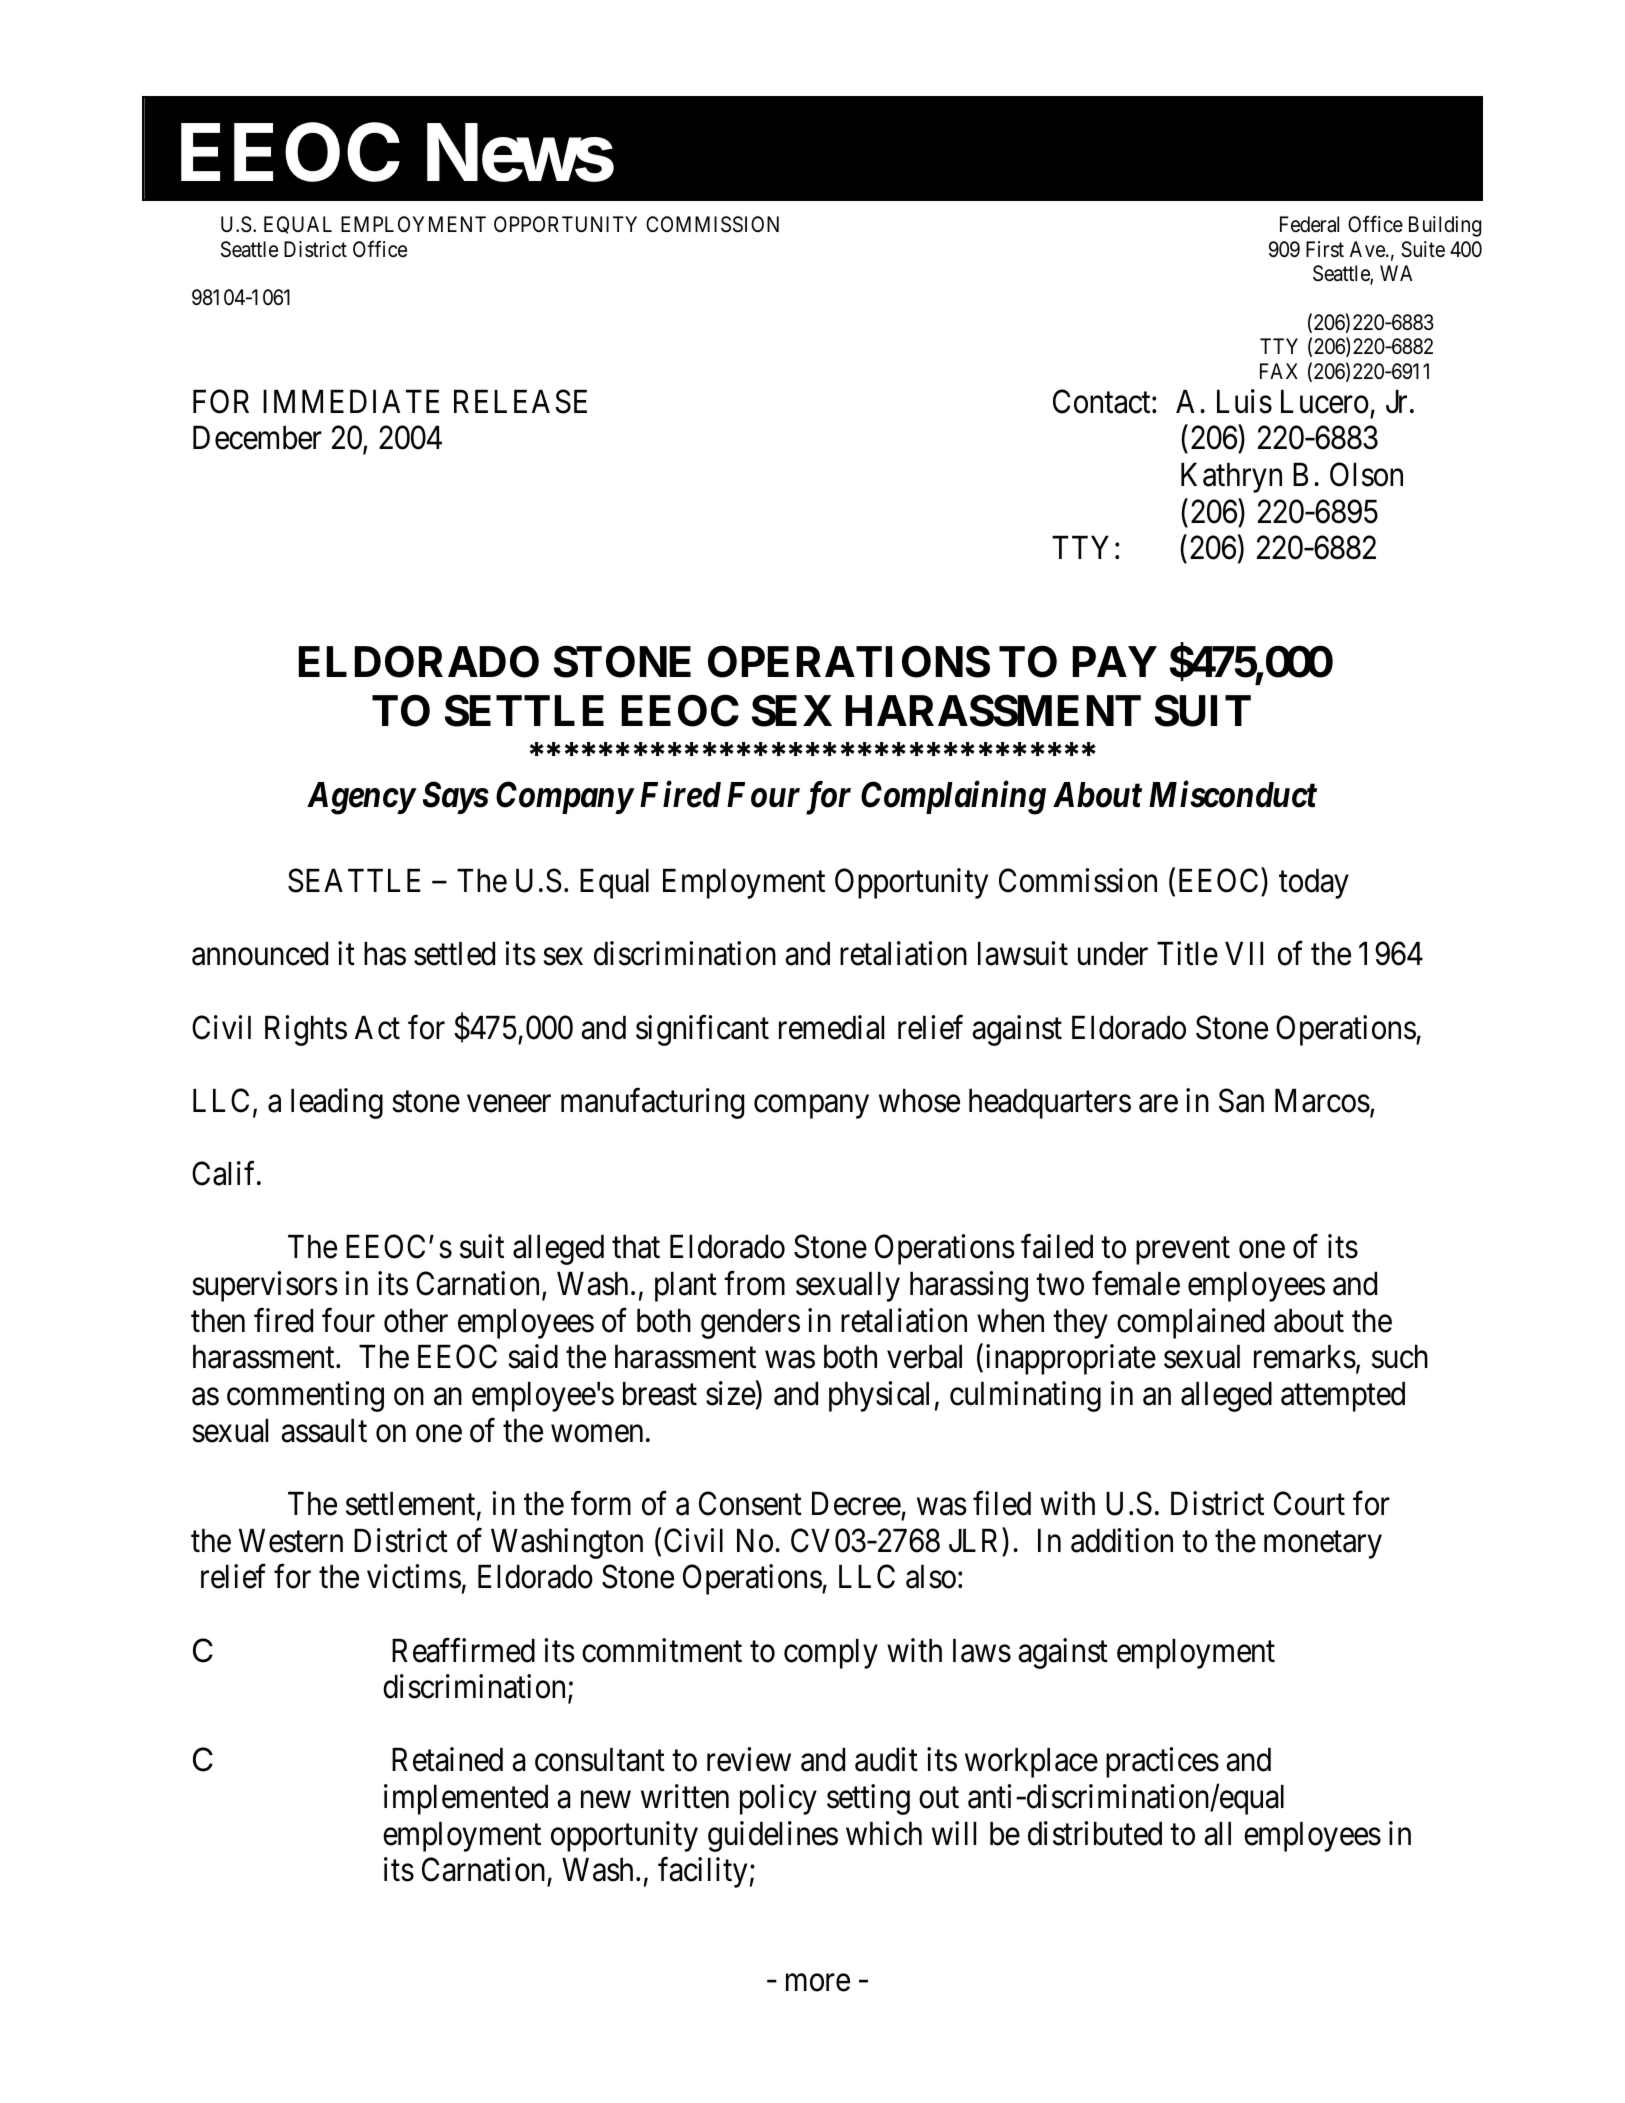  I want to click on IMMEDIATE, so click(351, 401).
